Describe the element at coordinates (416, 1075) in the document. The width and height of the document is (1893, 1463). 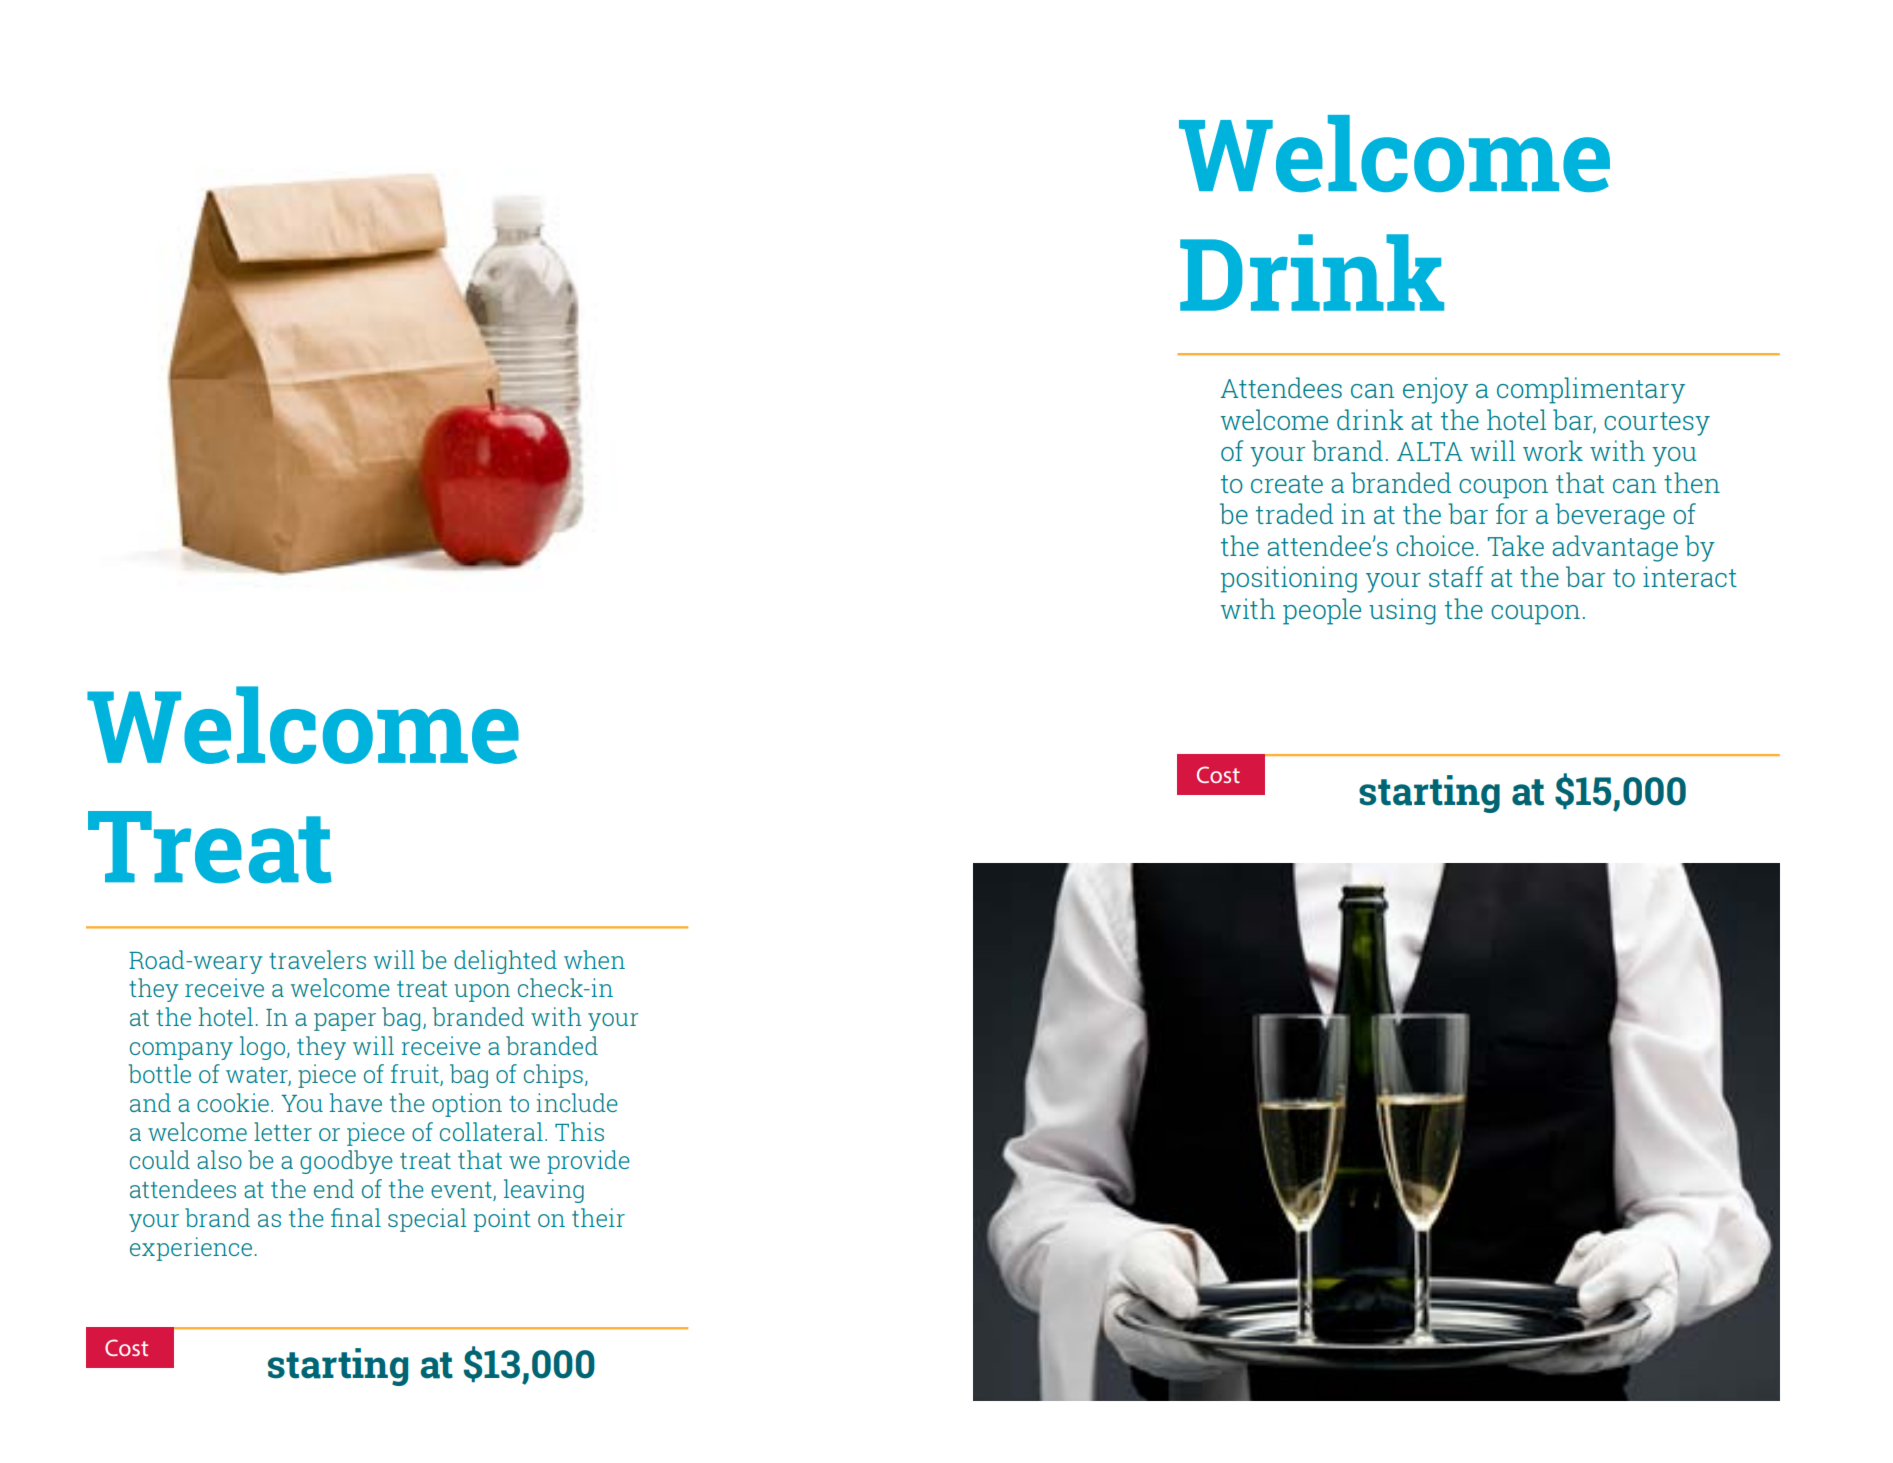
I see `fruit` at that location.
